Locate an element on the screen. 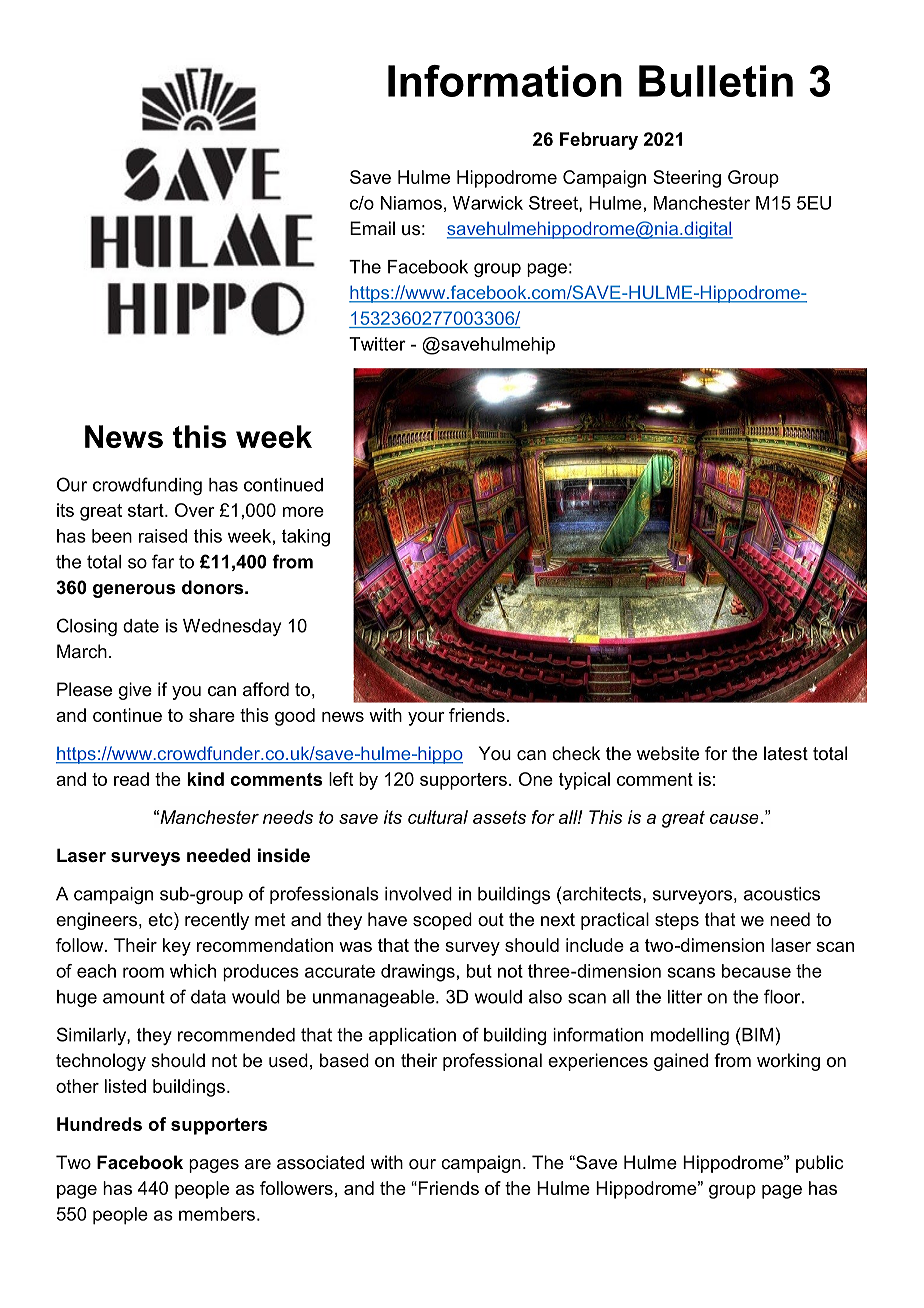 This screenshot has width=924, height=1308. your is located at coordinates (426, 719).
